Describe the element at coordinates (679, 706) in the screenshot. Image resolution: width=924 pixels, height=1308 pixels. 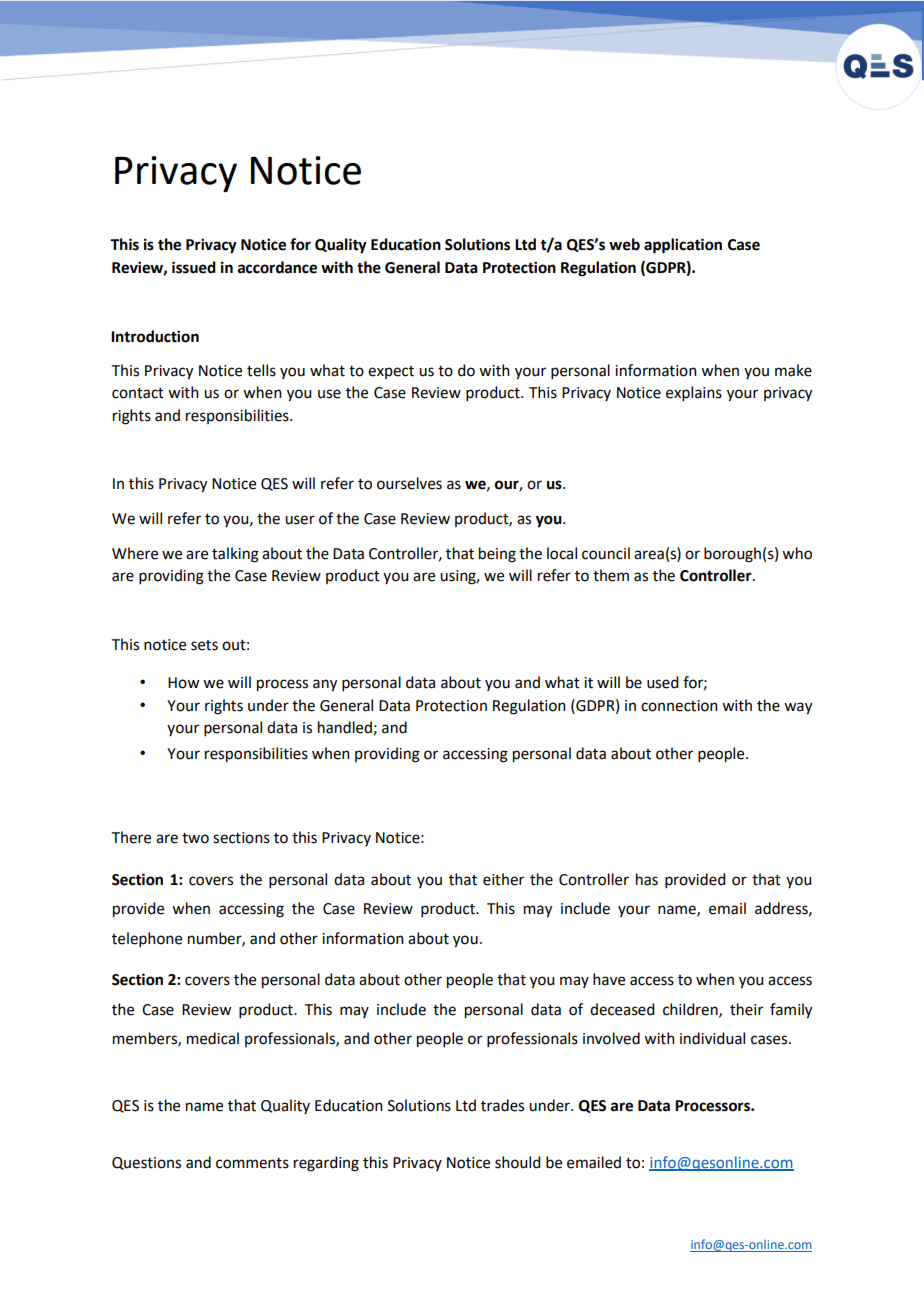
I see `connection` at that location.
